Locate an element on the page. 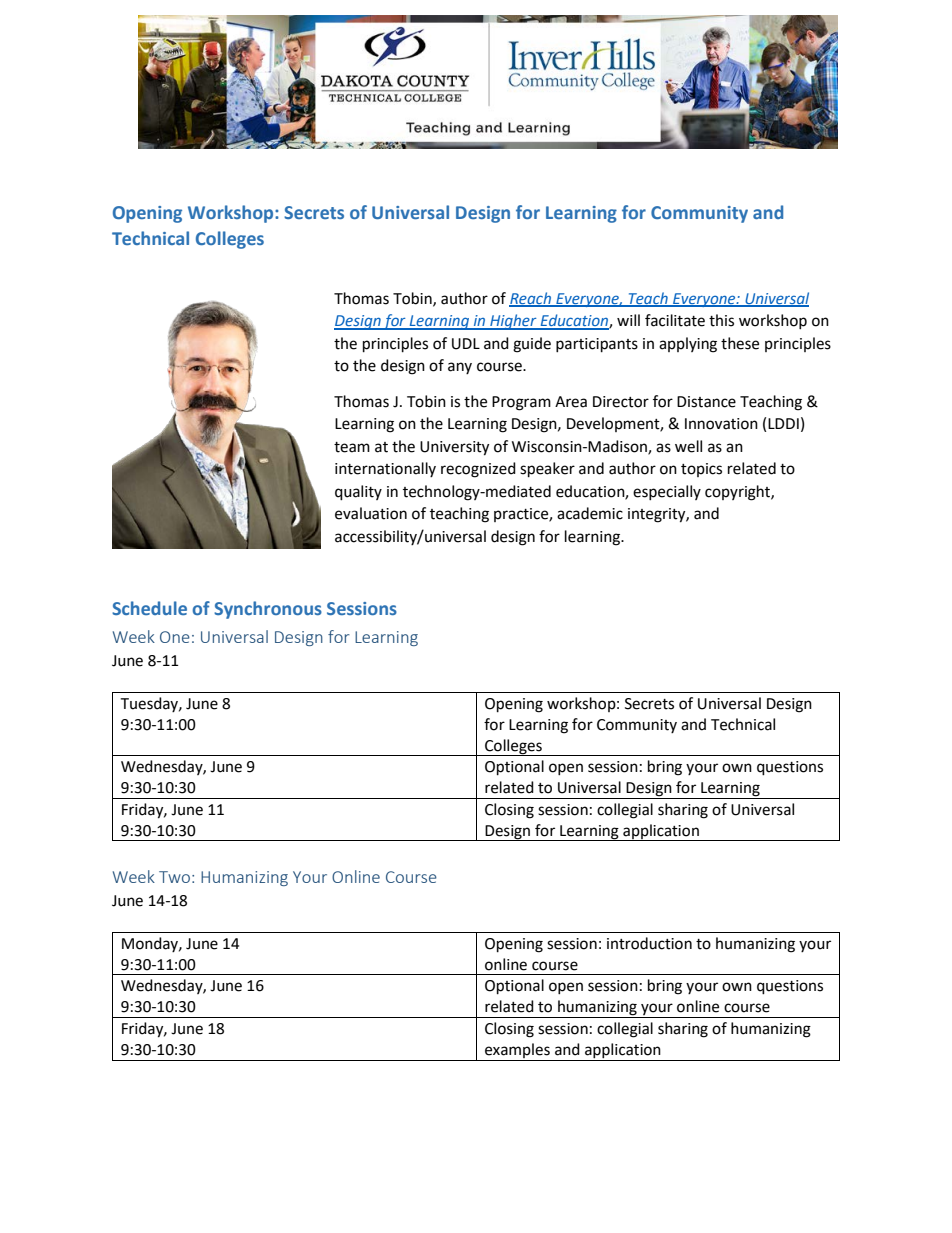 This page has width=952, height=1233. recognized is located at coordinates (478, 470).
